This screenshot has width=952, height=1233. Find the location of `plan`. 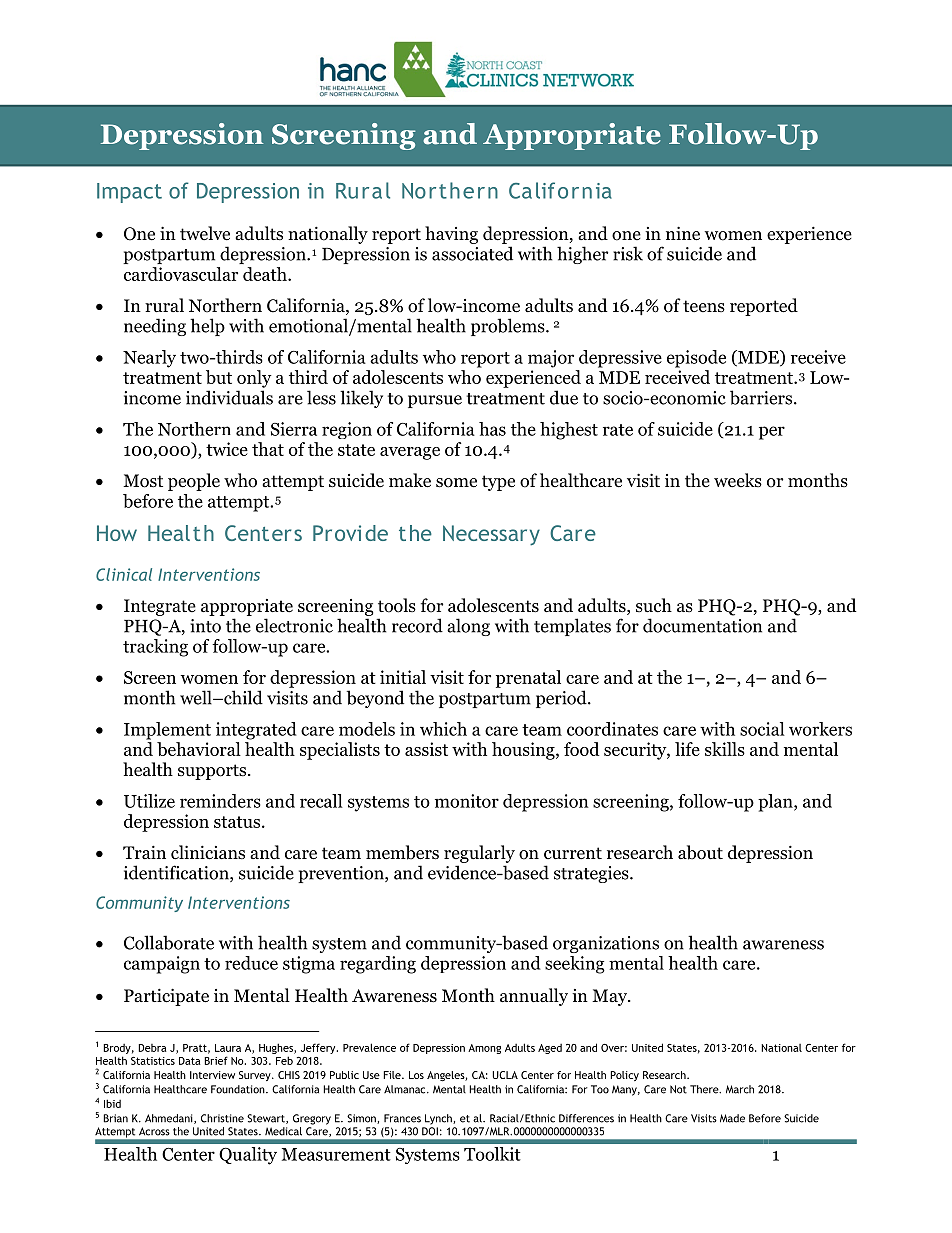

plan is located at coordinates (776, 803).
